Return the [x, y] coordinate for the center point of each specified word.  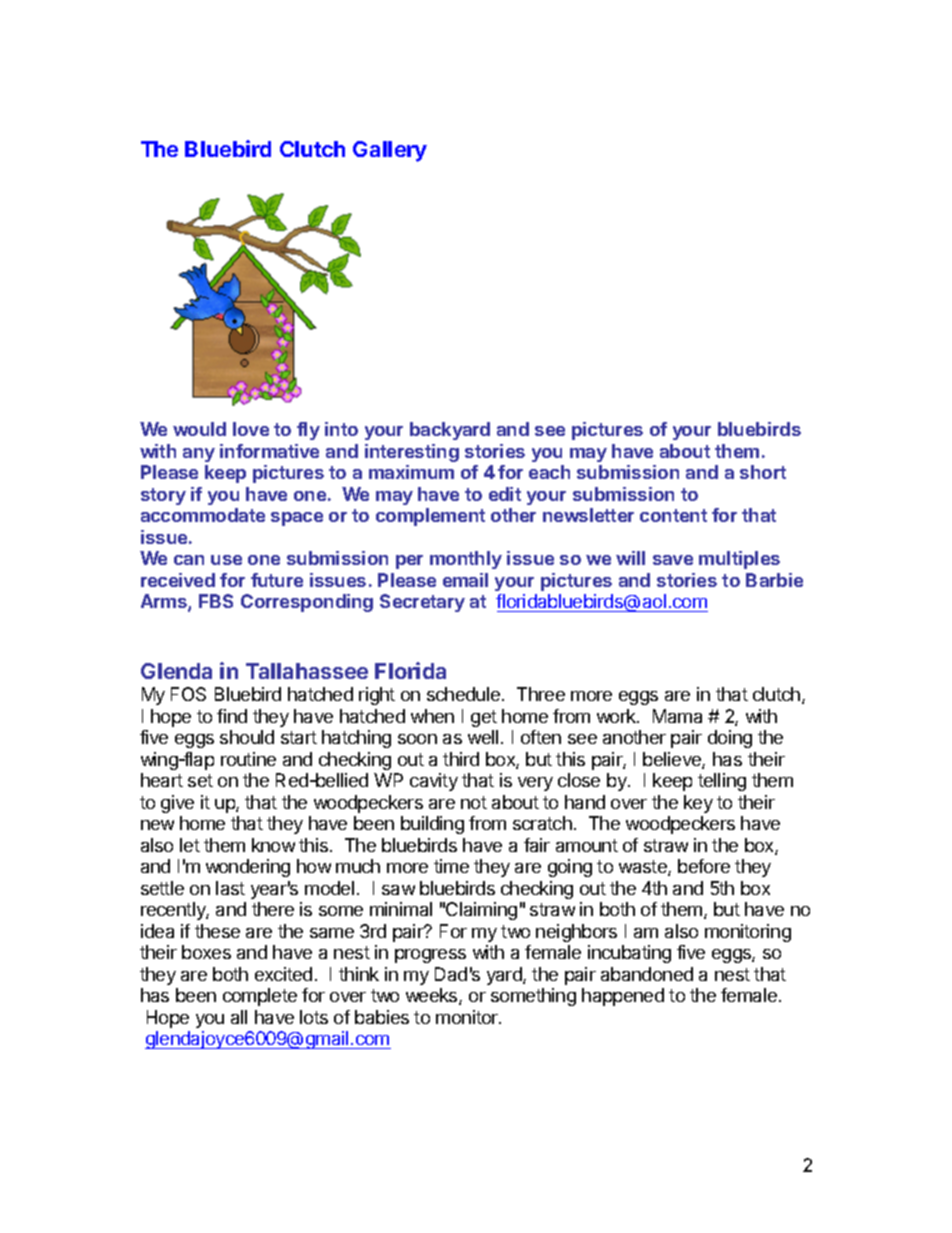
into [341, 429]
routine [248, 759]
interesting [412, 453]
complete [260, 997]
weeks [433, 996]
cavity [434, 782]
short [763, 472]
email [465, 580]
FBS [216, 601]
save [673, 560]
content [673, 515]
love [251, 429]
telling [722, 782]
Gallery [390, 151]
